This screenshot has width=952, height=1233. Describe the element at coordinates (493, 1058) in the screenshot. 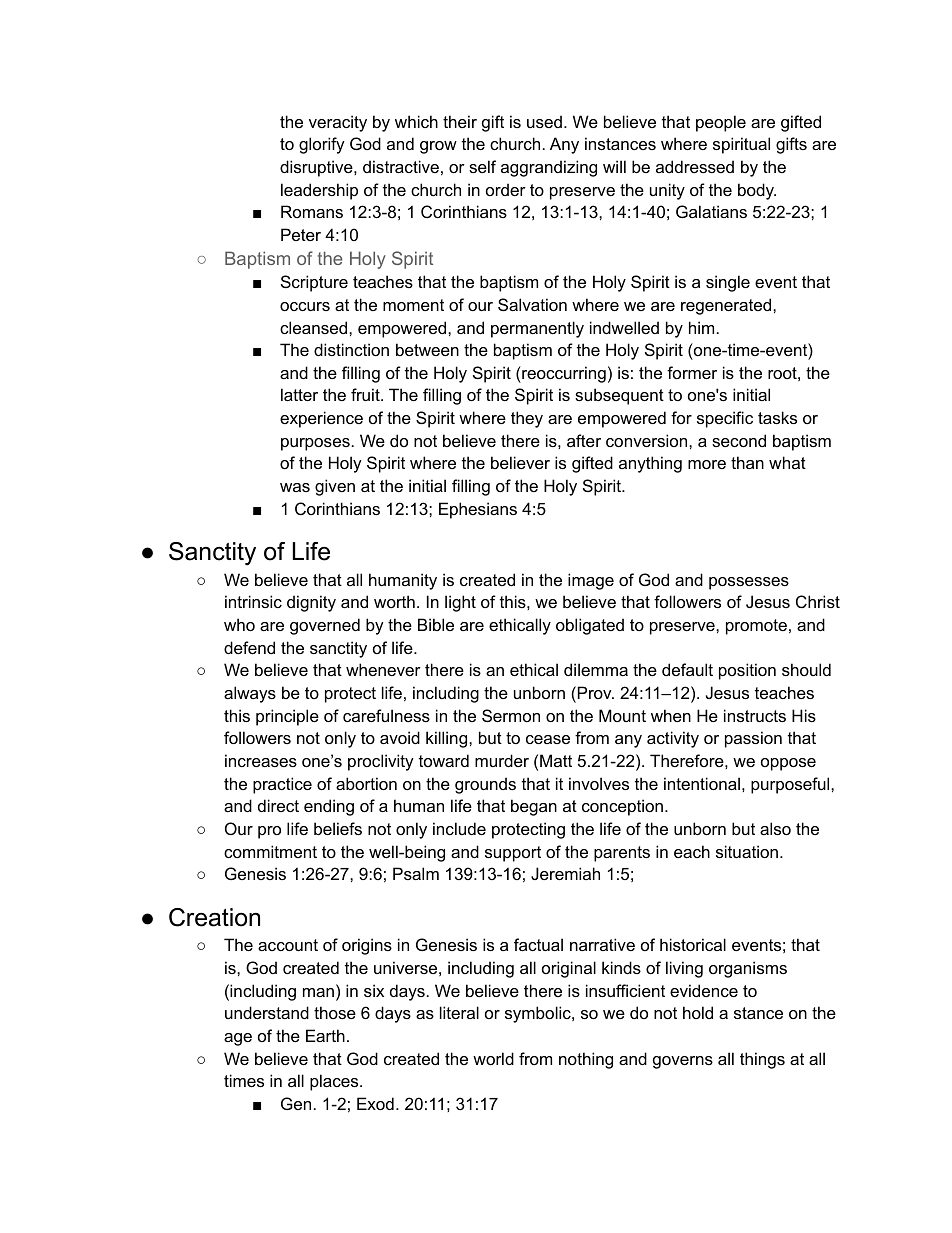

I see `world` at that location.
